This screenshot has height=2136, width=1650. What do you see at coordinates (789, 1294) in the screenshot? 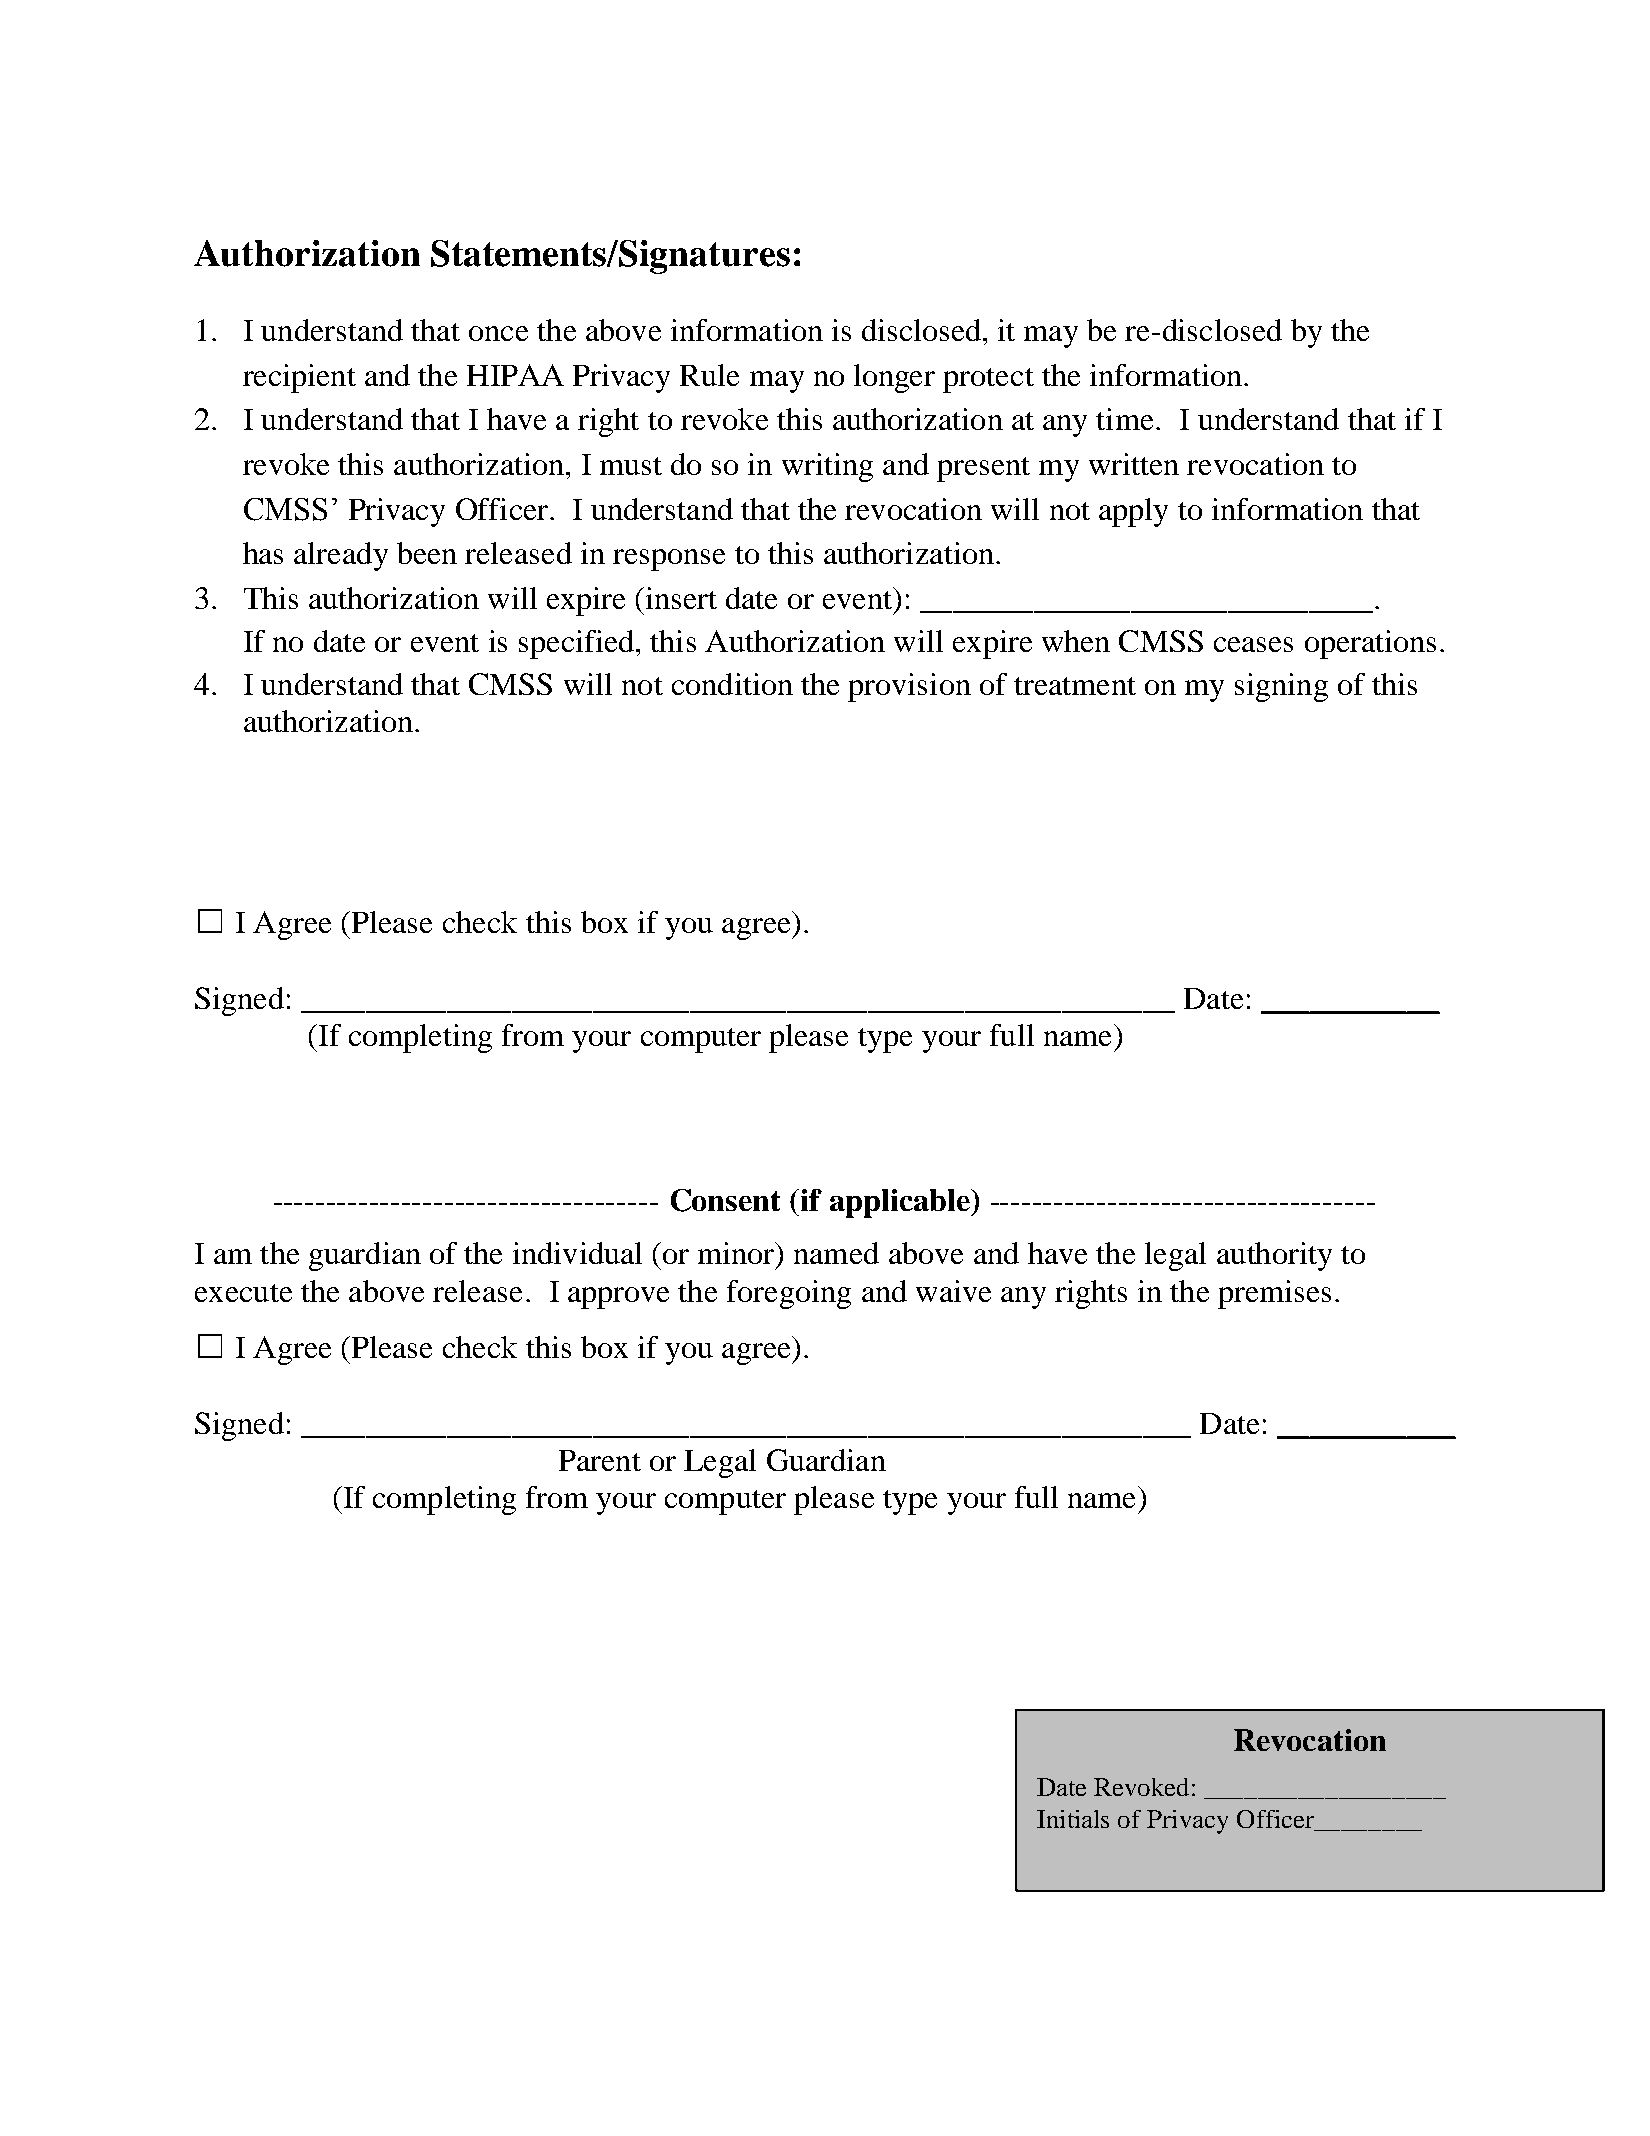
I see `foregoing` at bounding box center [789, 1294].
